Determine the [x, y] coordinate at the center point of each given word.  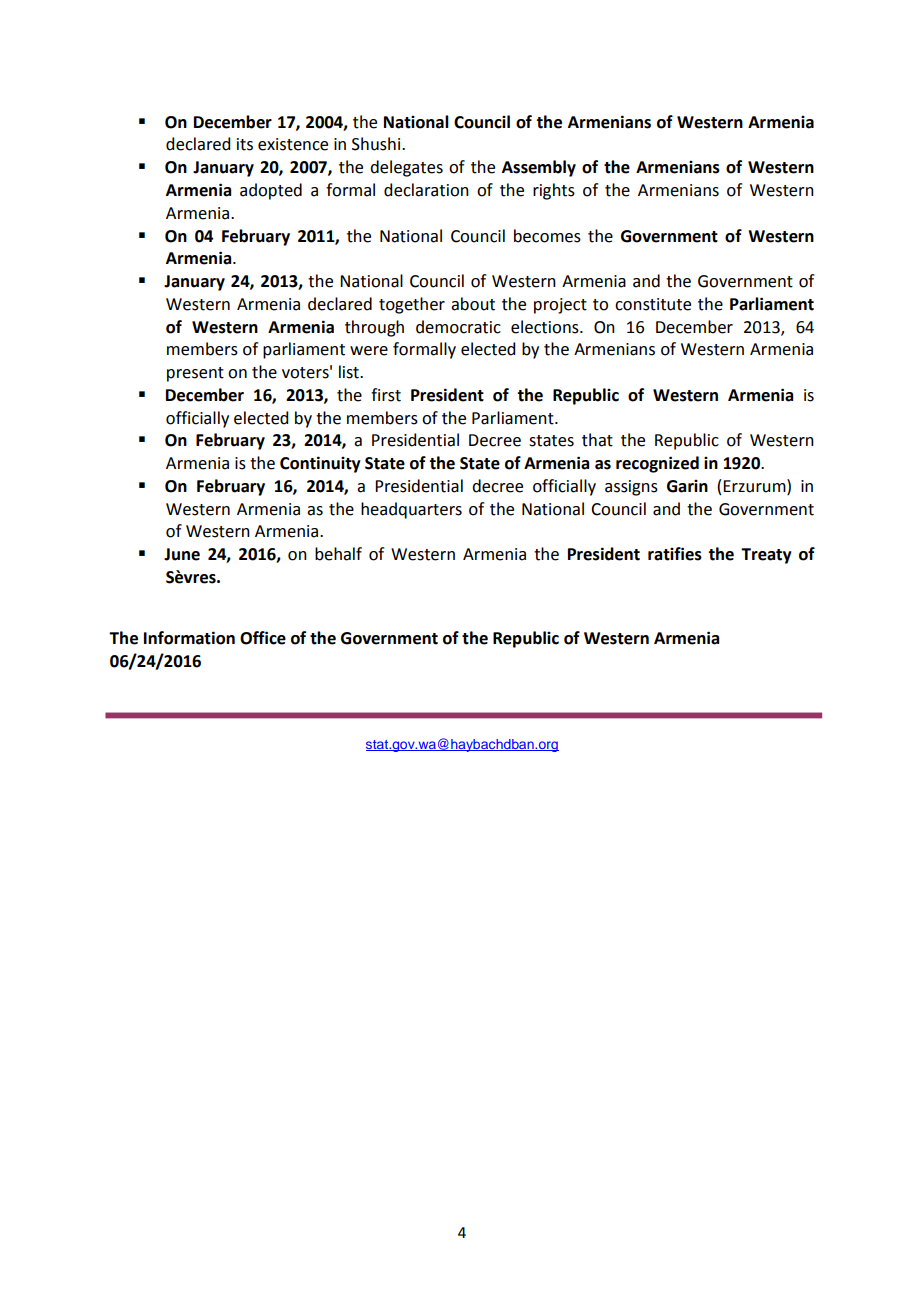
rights [554, 191]
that [597, 440]
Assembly [539, 168]
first [386, 395]
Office [263, 638]
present [195, 374]
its [245, 144]
